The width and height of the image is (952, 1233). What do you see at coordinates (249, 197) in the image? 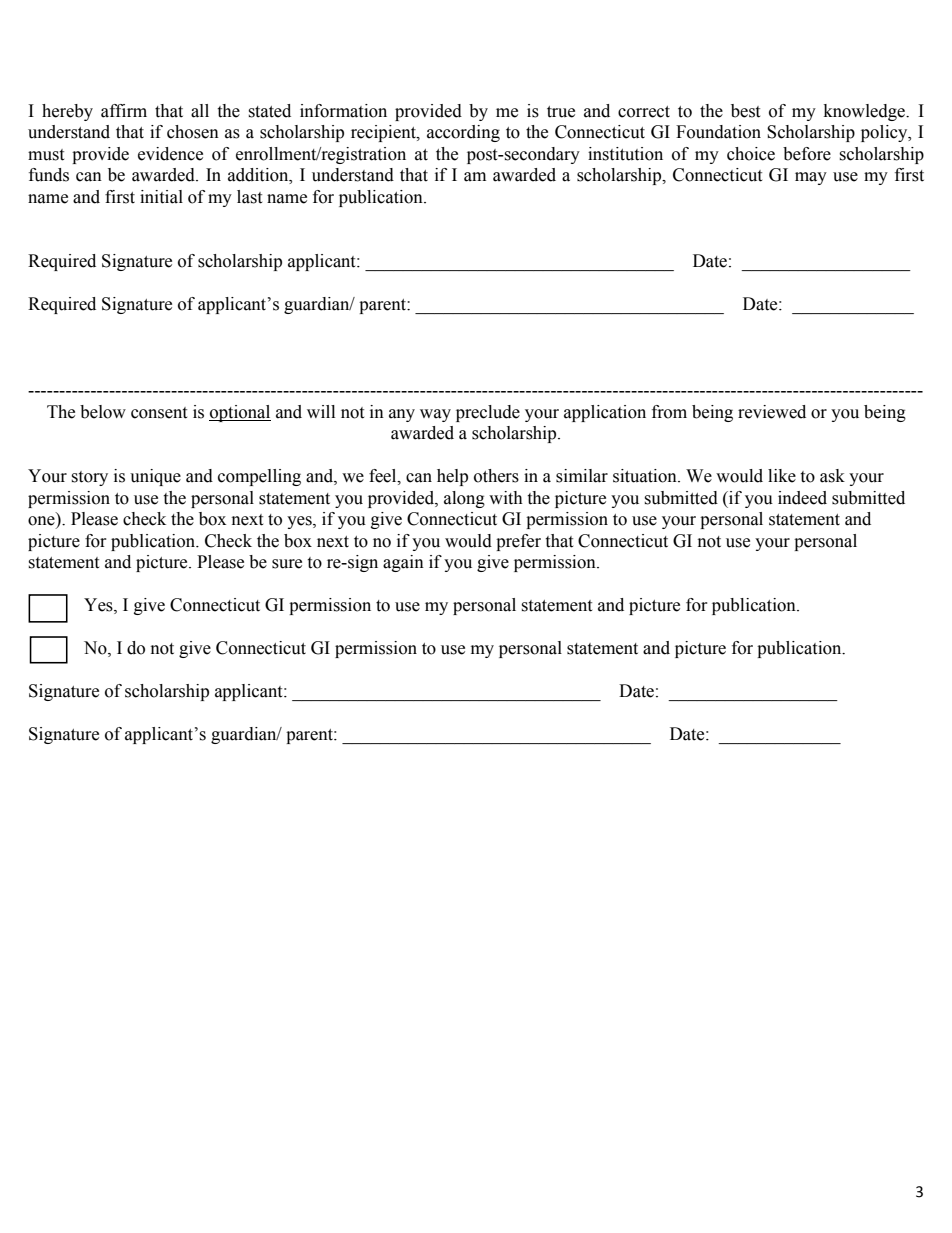
I see `last` at bounding box center [249, 197].
